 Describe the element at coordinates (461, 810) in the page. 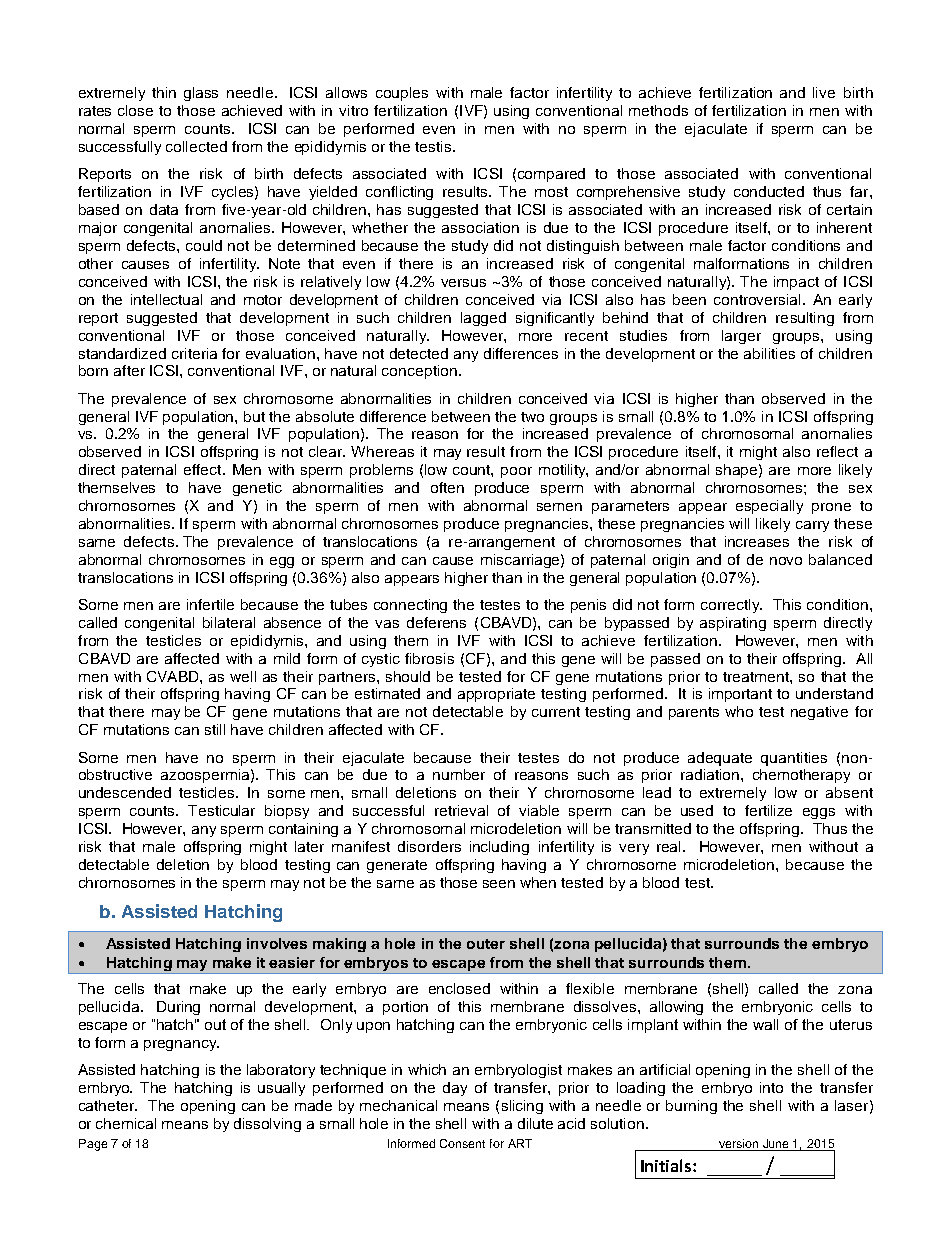

I see `retrieval` at that location.
